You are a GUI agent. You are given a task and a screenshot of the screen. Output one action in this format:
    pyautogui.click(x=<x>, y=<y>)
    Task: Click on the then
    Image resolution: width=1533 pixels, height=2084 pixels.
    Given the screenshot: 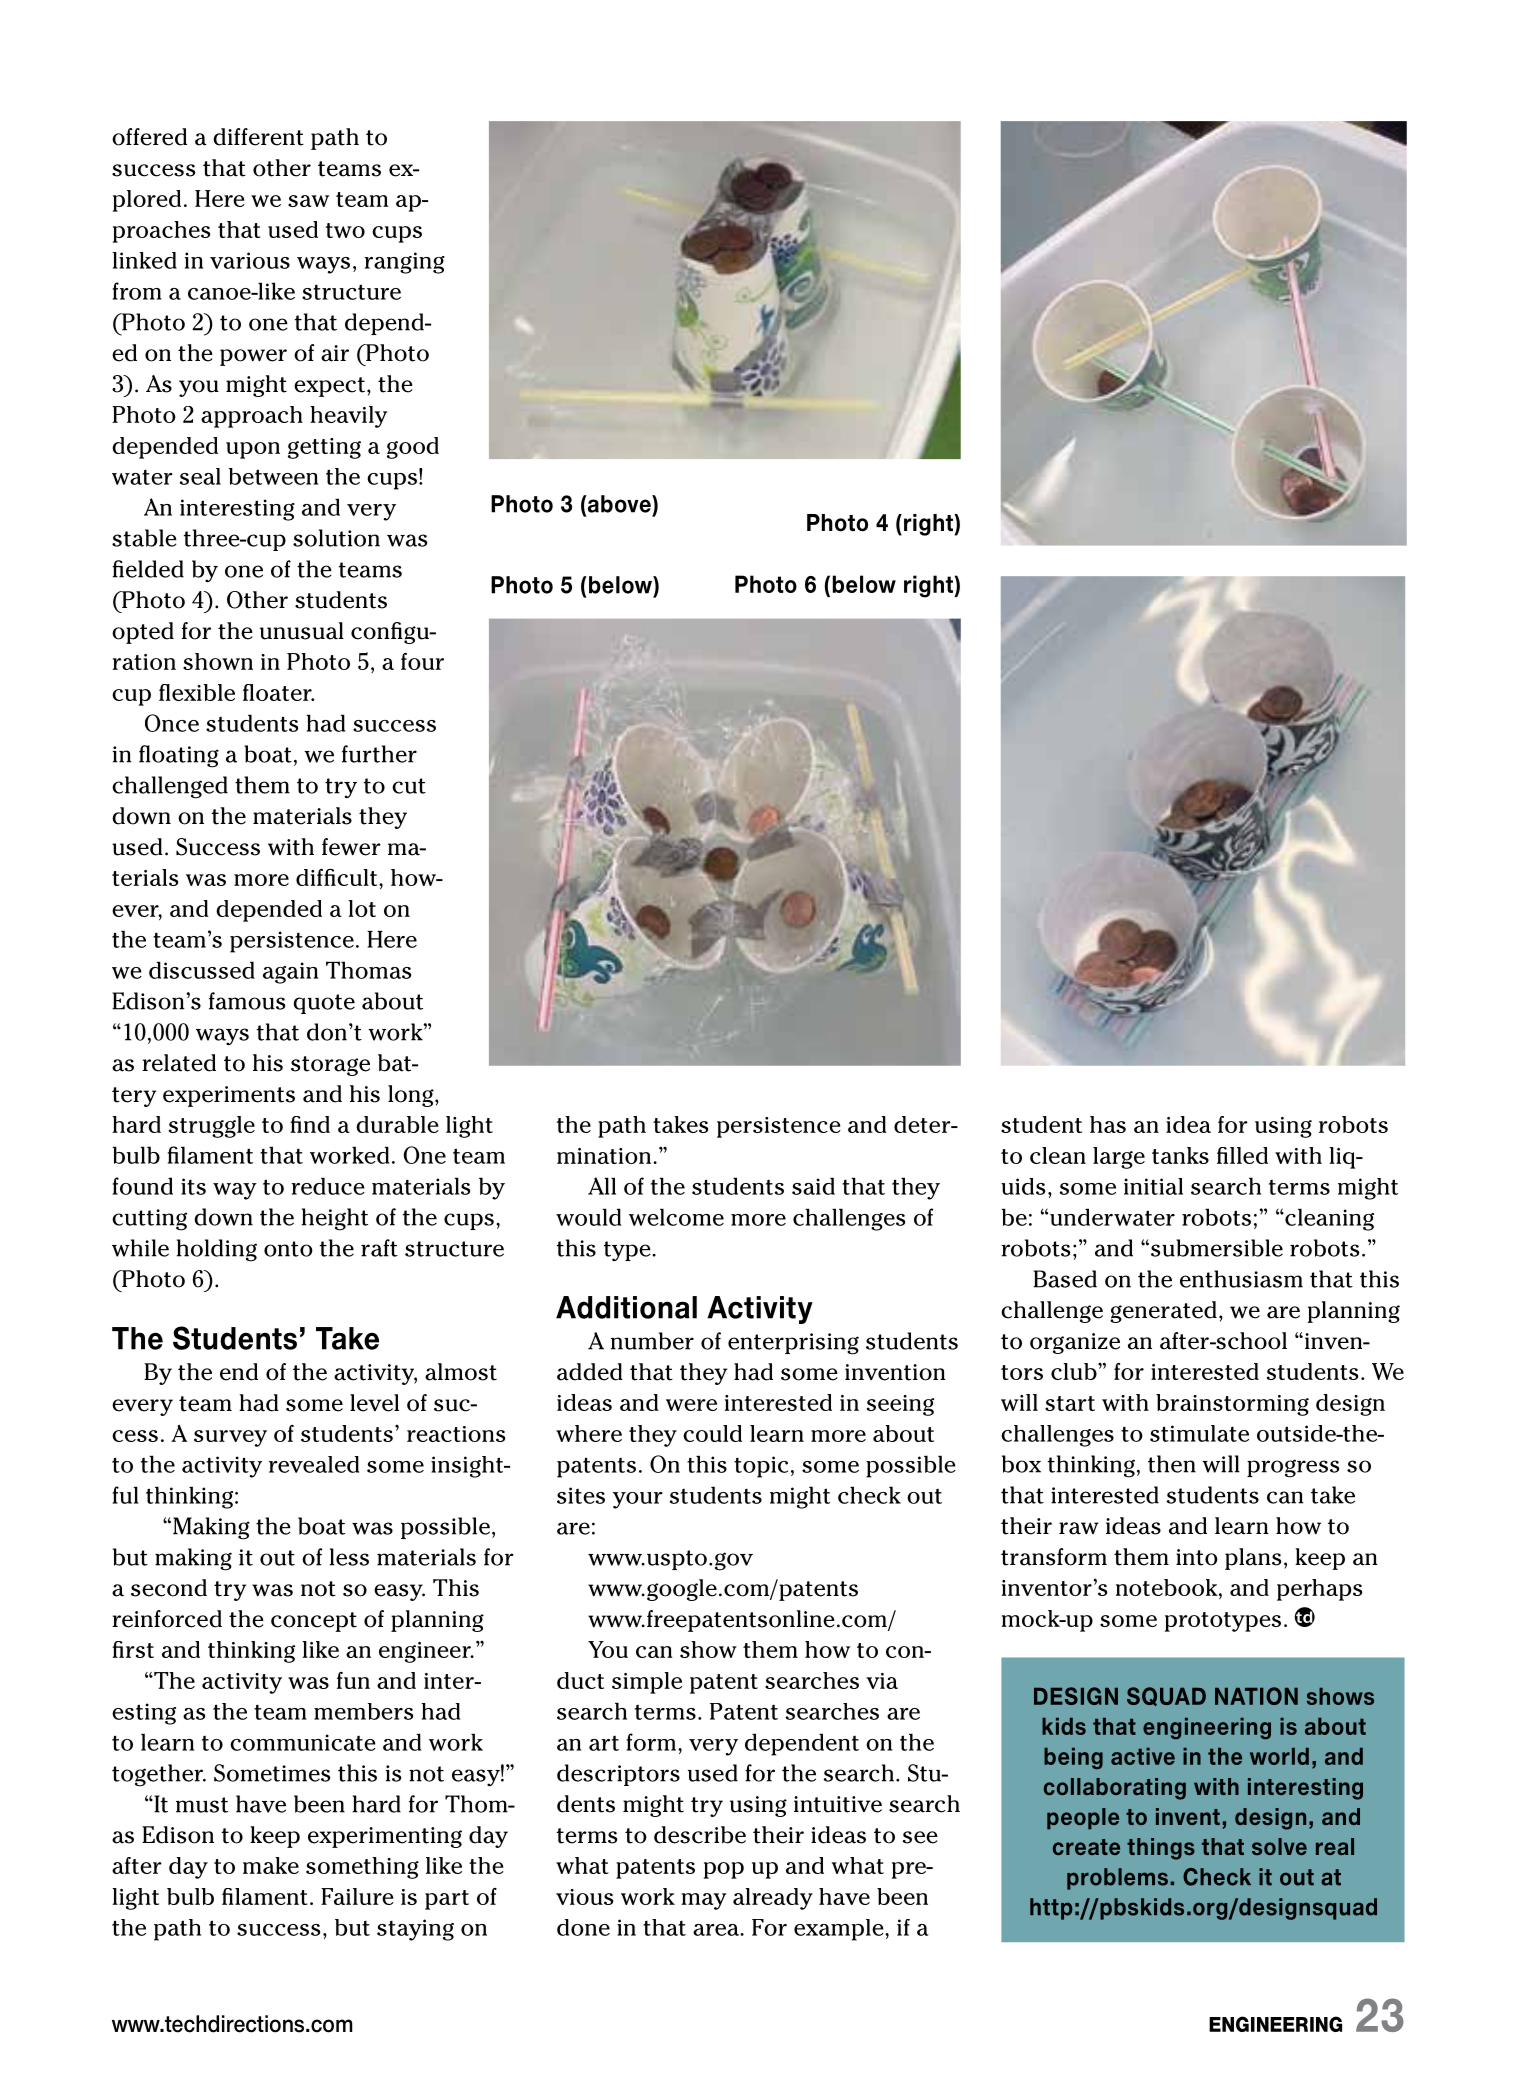 What is the action you would take?
    pyautogui.click(x=1172, y=1464)
